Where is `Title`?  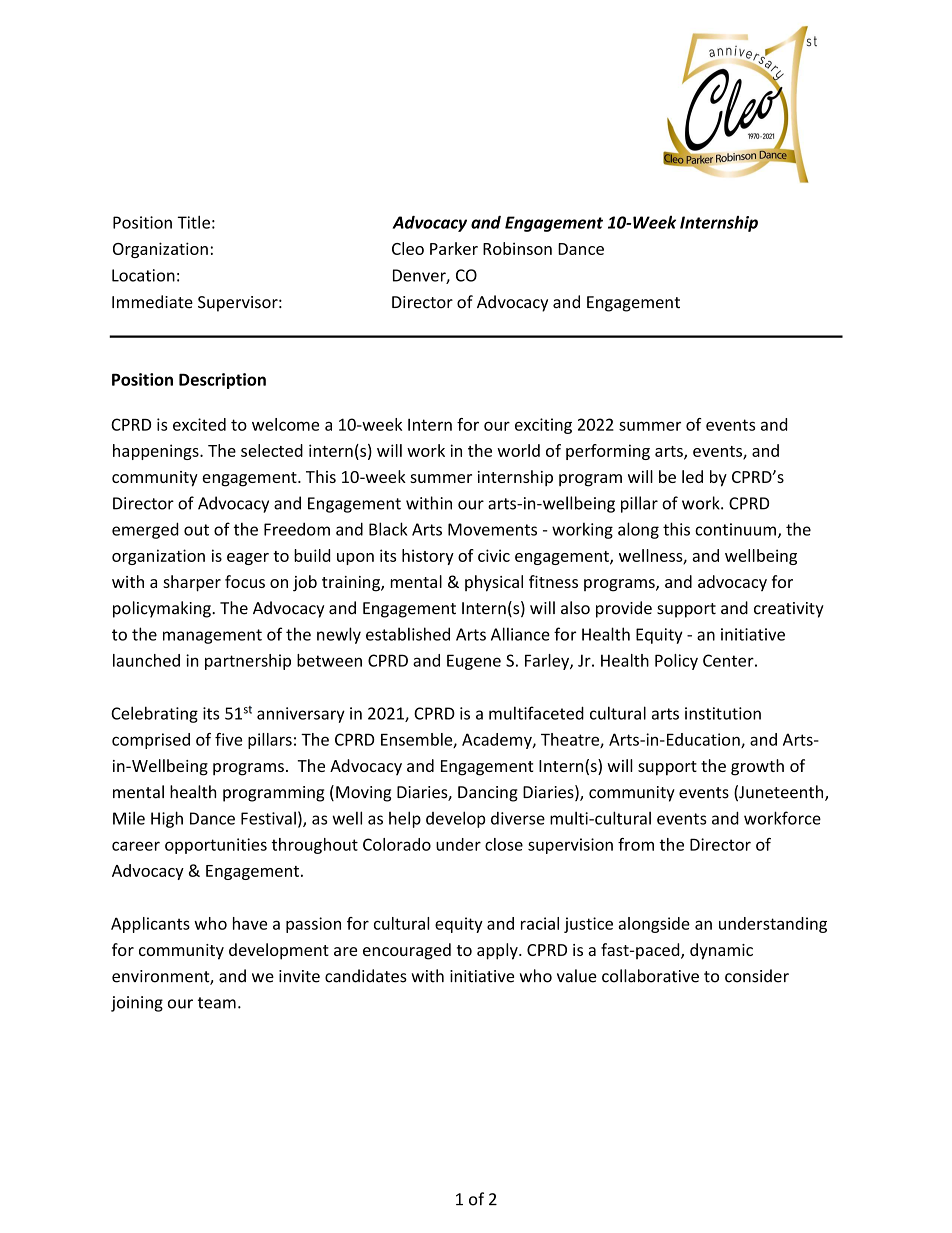 Title is located at coordinates (193, 222).
